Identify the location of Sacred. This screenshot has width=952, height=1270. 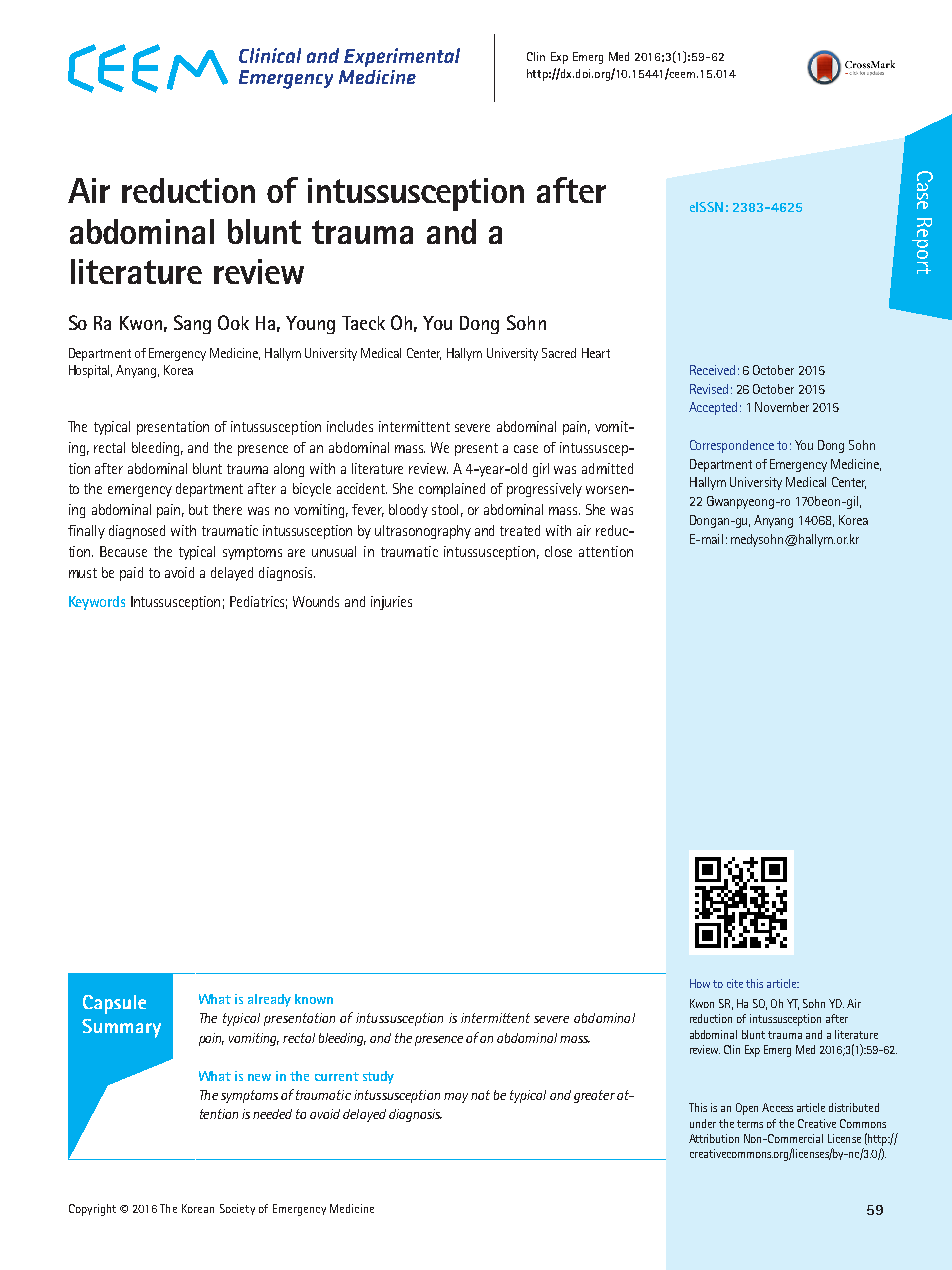
(559, 353).
